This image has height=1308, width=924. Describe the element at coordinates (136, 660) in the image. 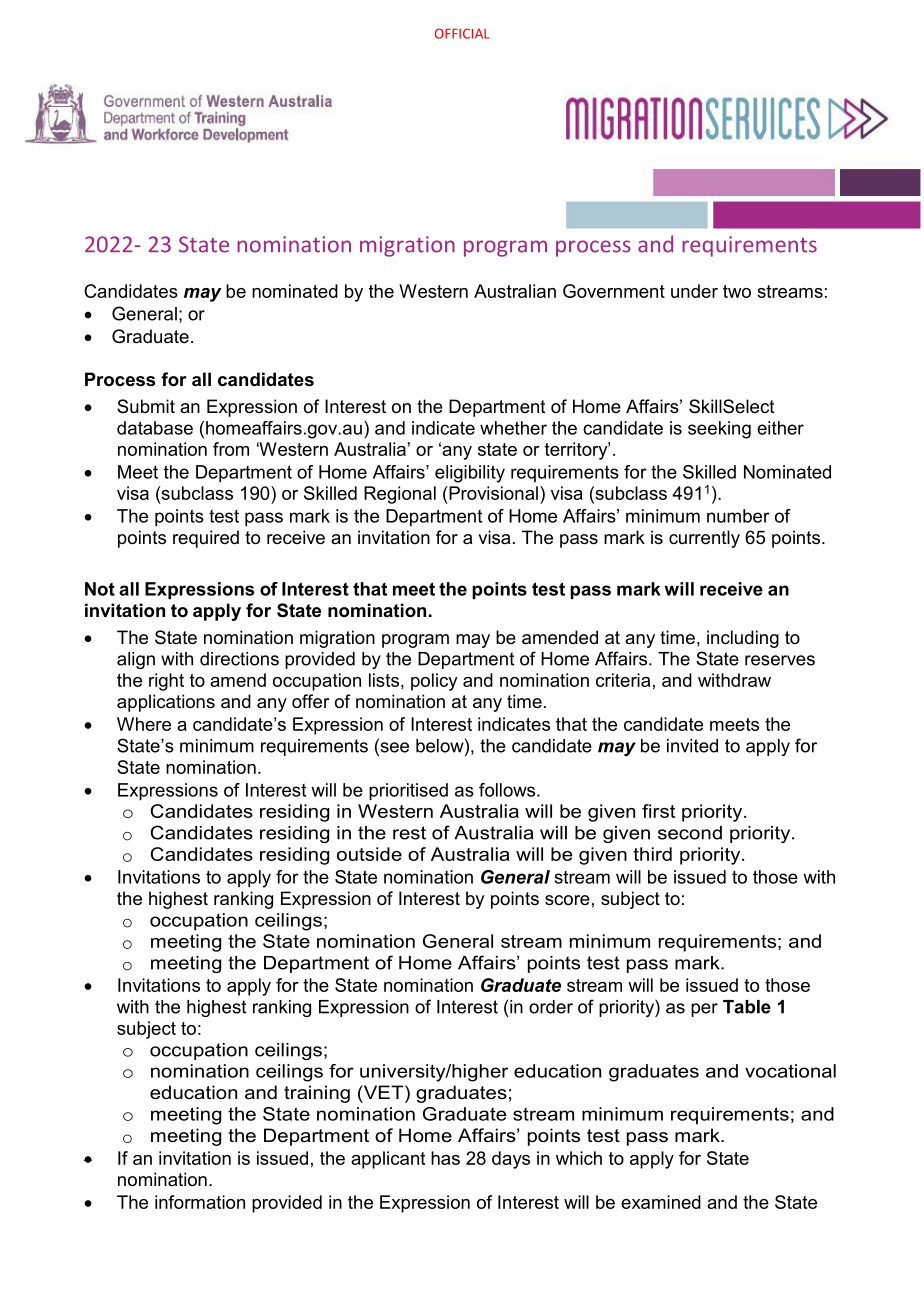

I see `align` at that location.
